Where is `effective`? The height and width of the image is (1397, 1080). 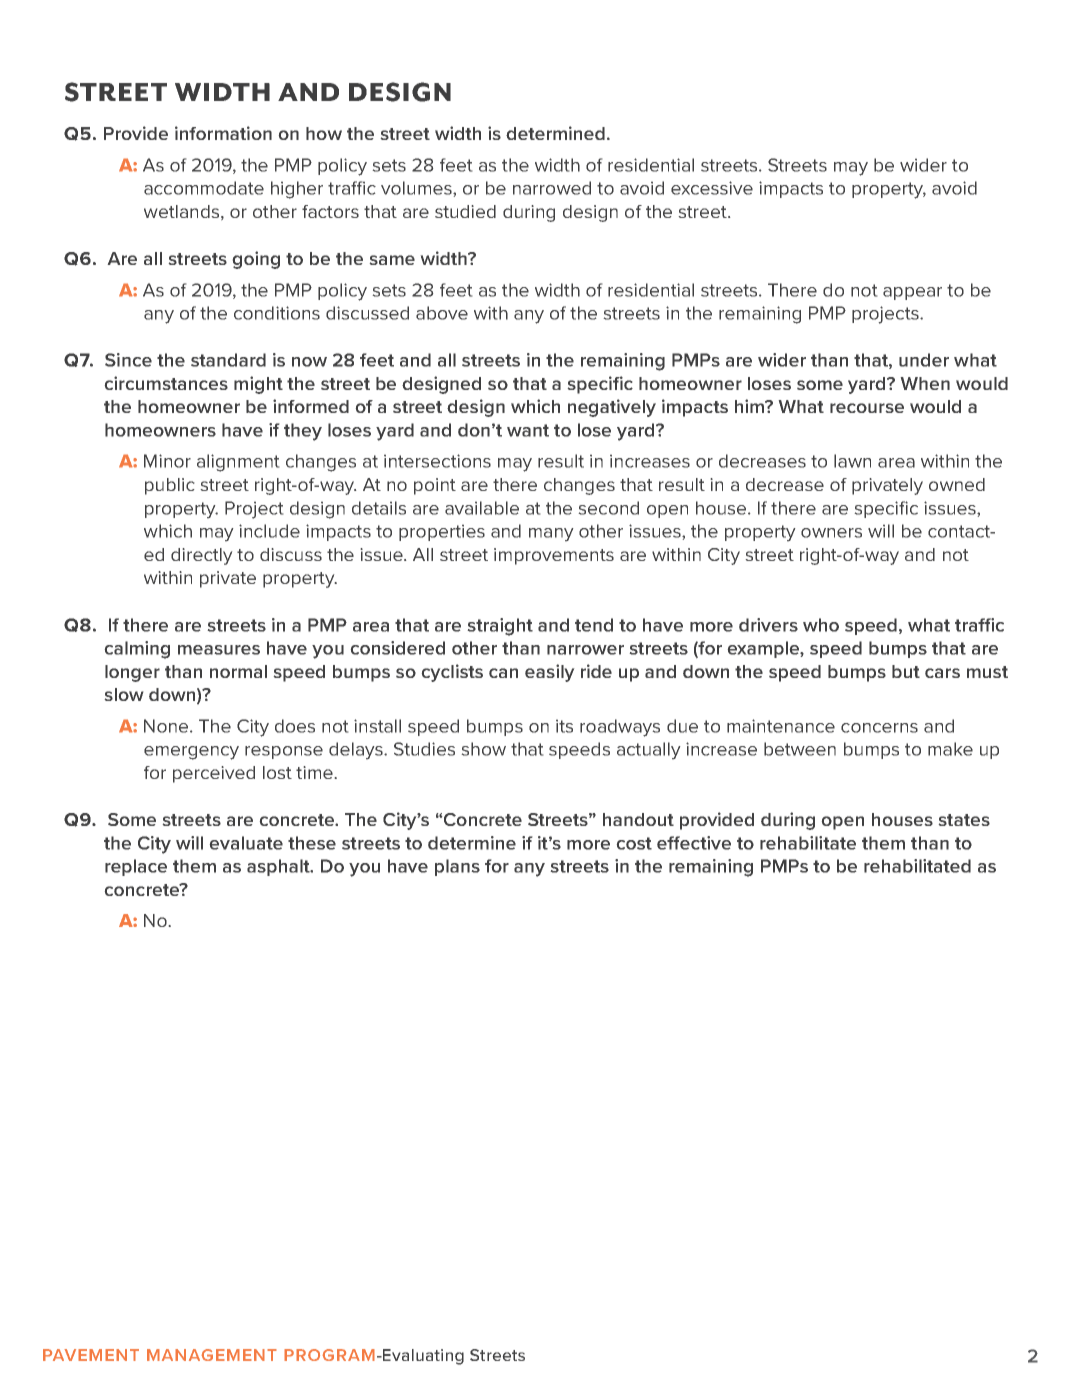 effective is located at coordinates (694, 843).
